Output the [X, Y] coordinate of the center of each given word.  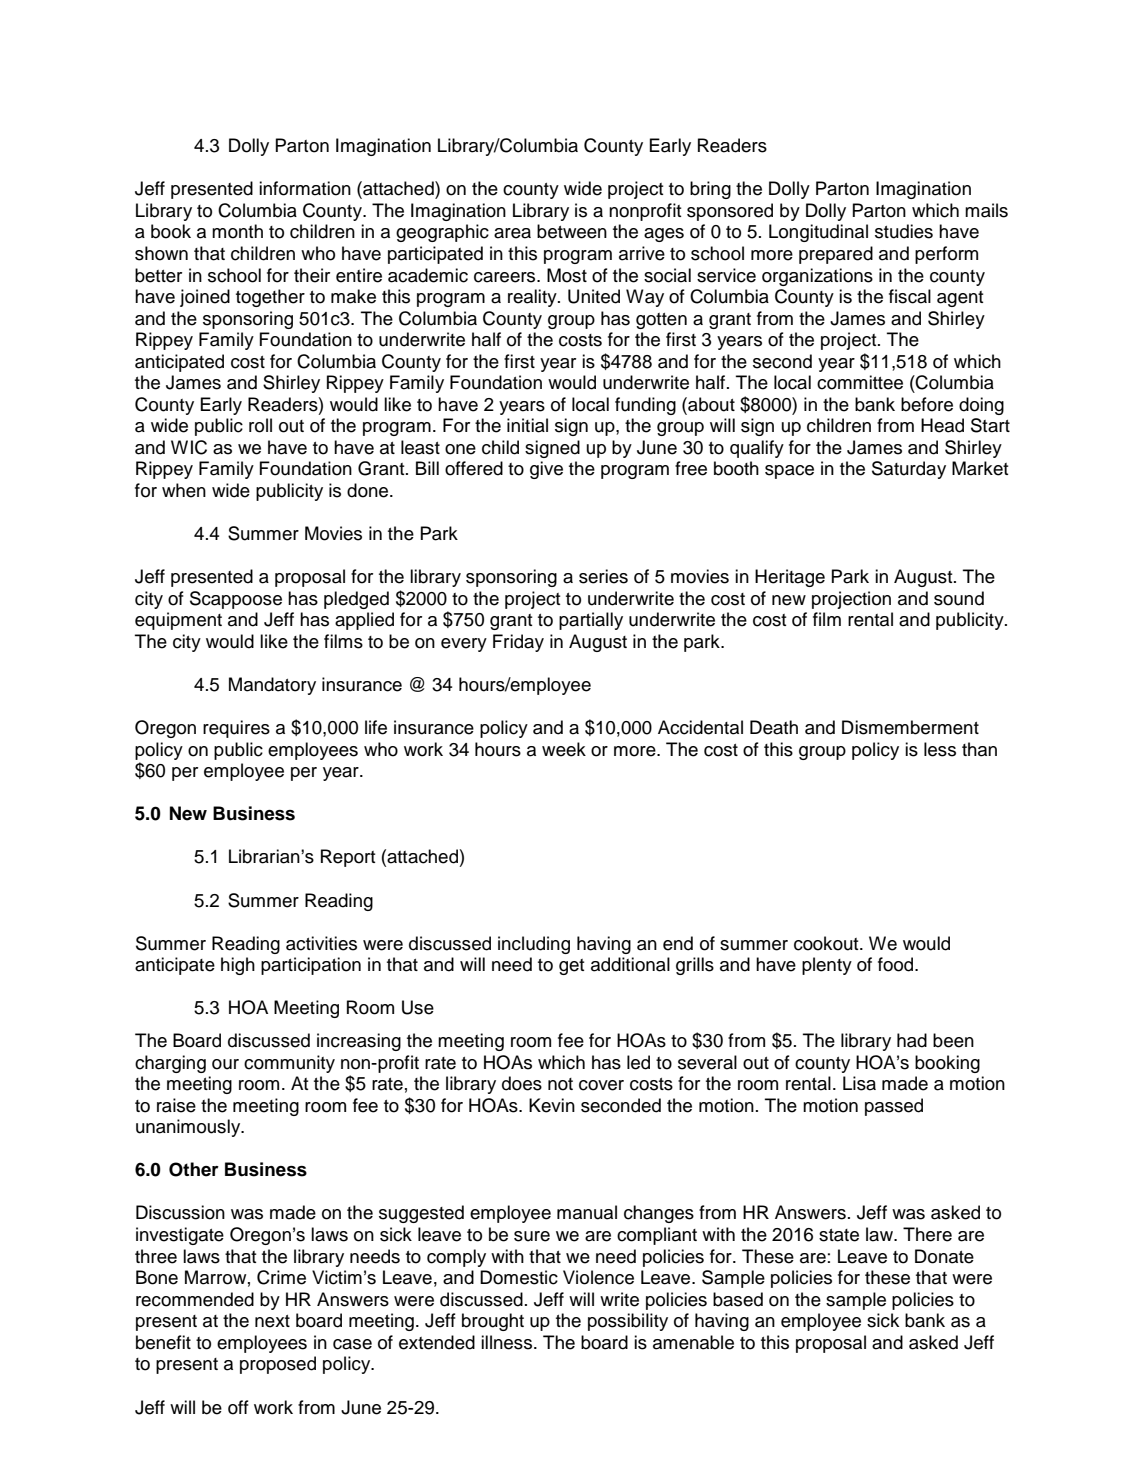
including [534, 945]
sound [959, 598]
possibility [628, 1322]
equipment [178, 621]
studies [904, 231]
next [272, 1321]
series [603, 576]
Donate [944, 1256]
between [572, 231]
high [238, 966]
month [237, 231]
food [897, 964]
